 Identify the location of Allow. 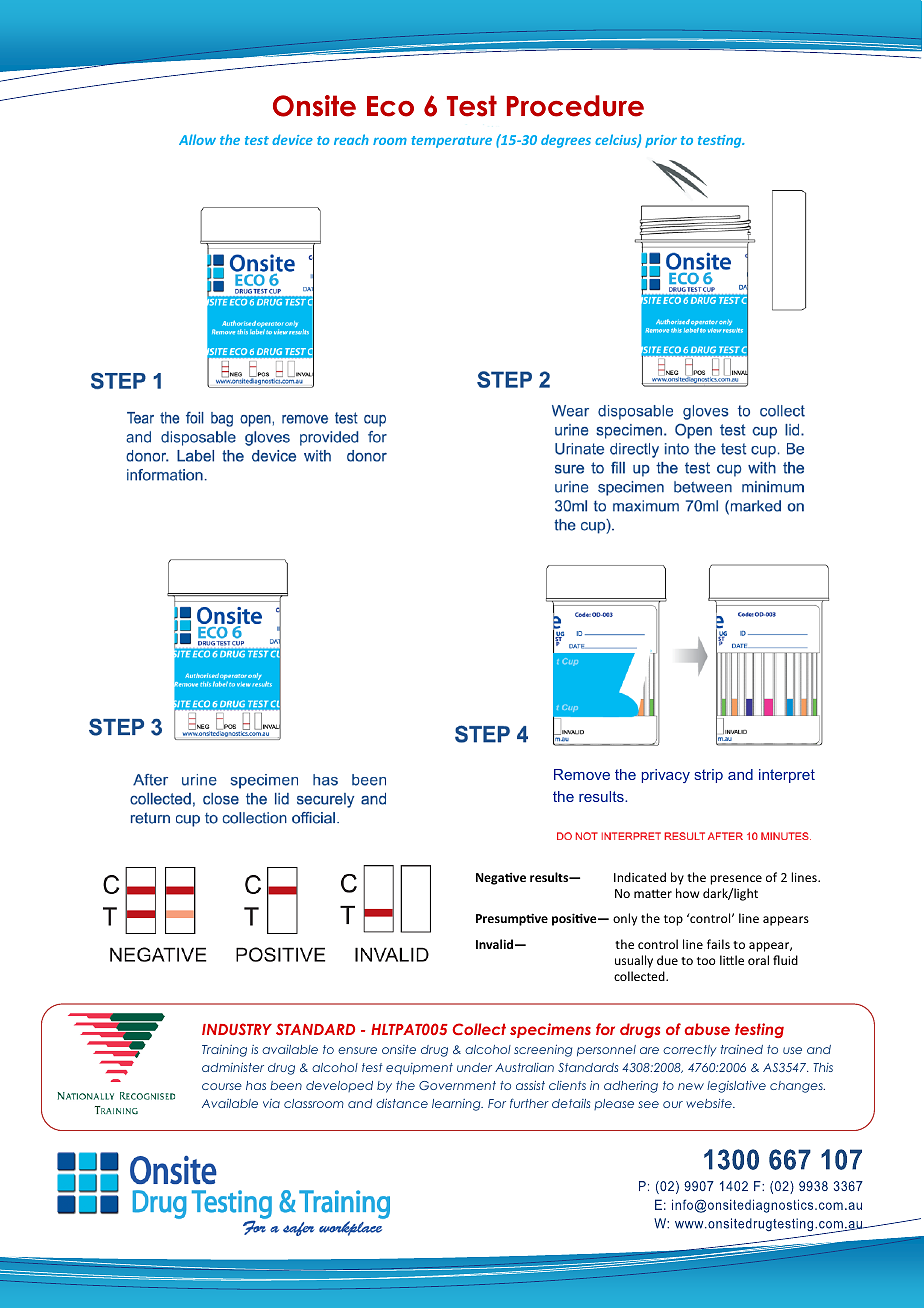
(197, 139).
